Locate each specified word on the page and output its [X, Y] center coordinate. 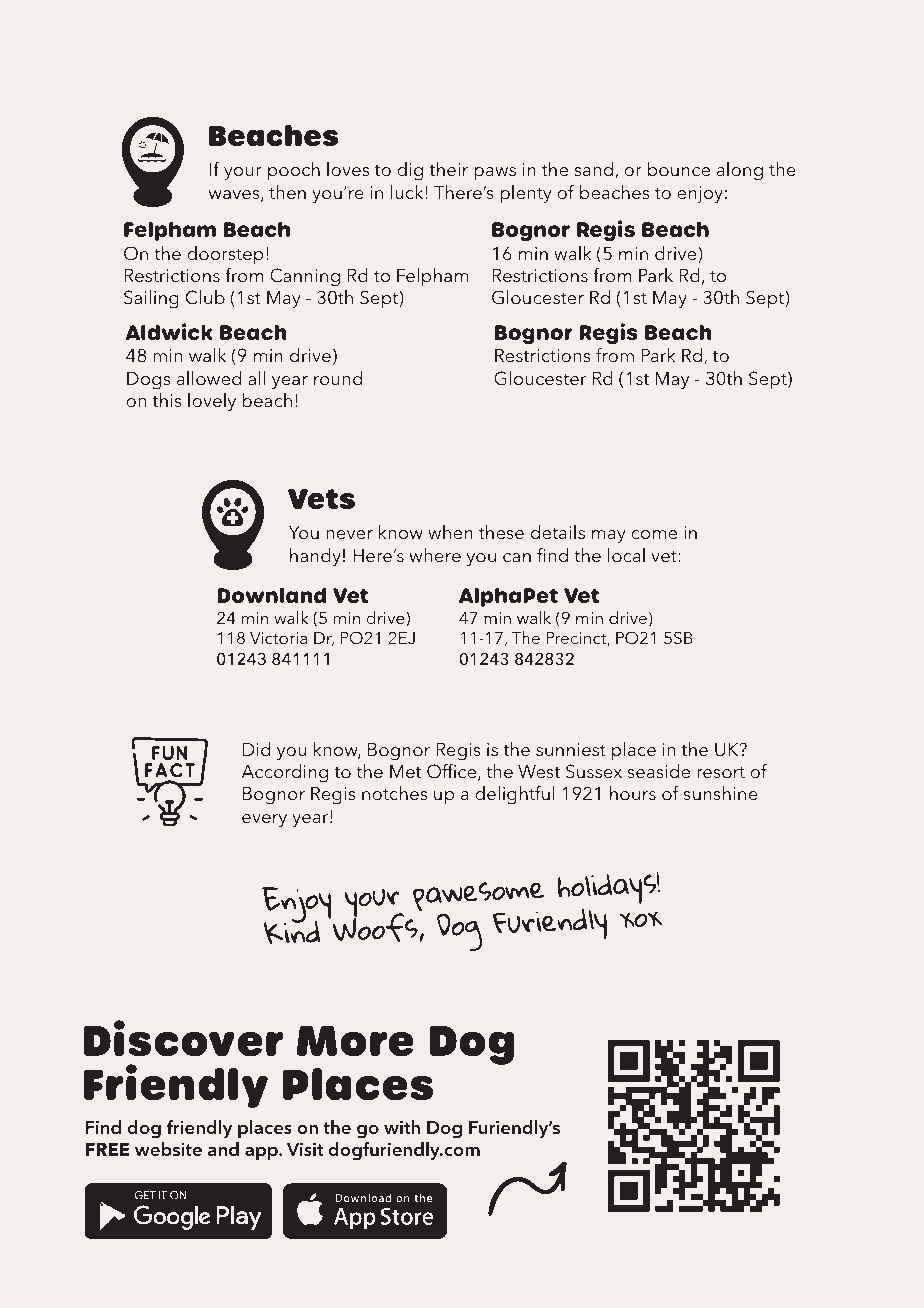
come [654, 534]
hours [633, 793]
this [167, 400]
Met [405, 771]
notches [394, 793]
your [243, 174]
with [402, 1127]
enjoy [700, 195]
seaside [659, 771]
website [168, 1149]
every [264, 821]
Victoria [278, 638]
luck [408, 192]
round [338, 378]
